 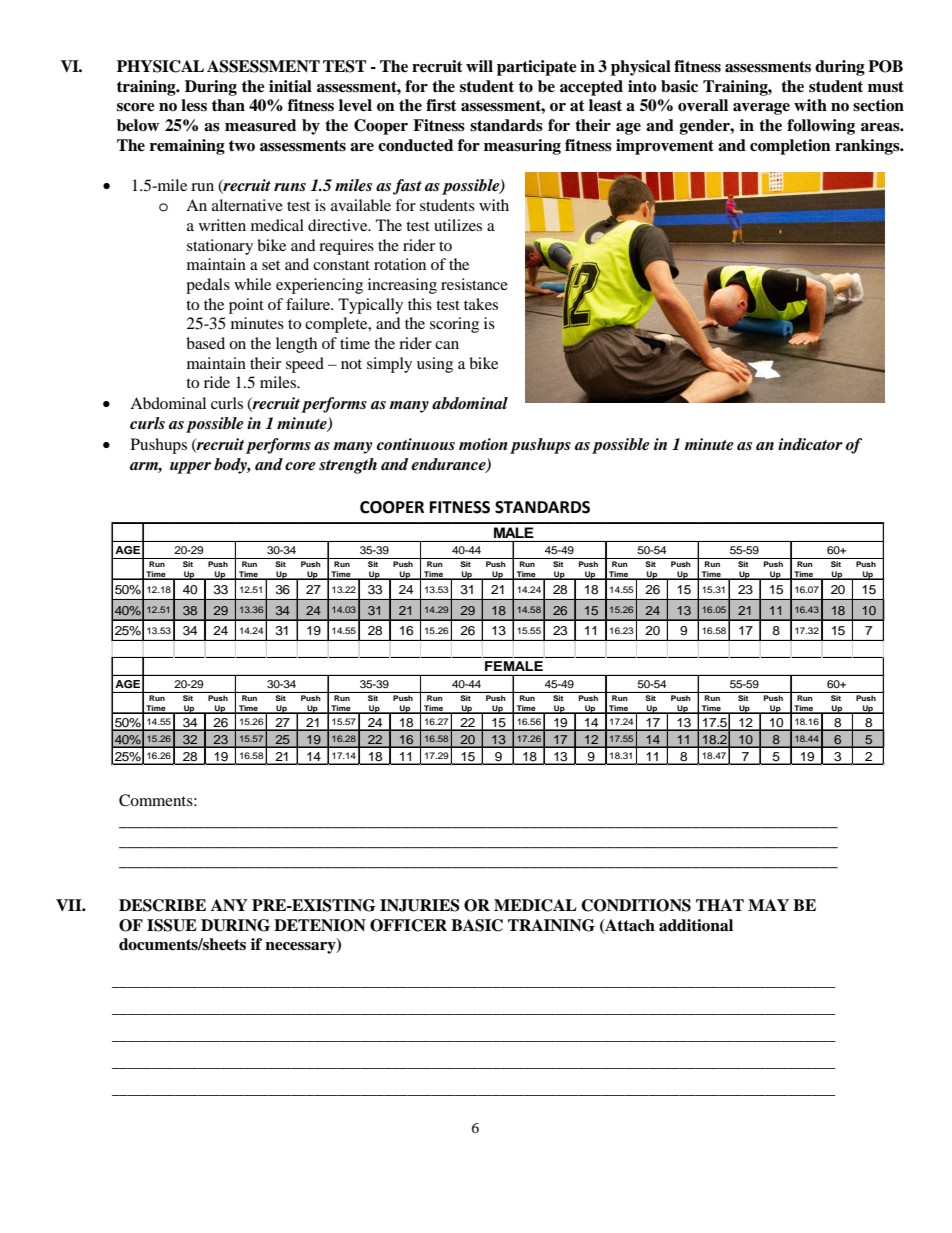 What do you see at coordinates (761, 109) in the image?
I see `average` at bounding box center [761, 109].
